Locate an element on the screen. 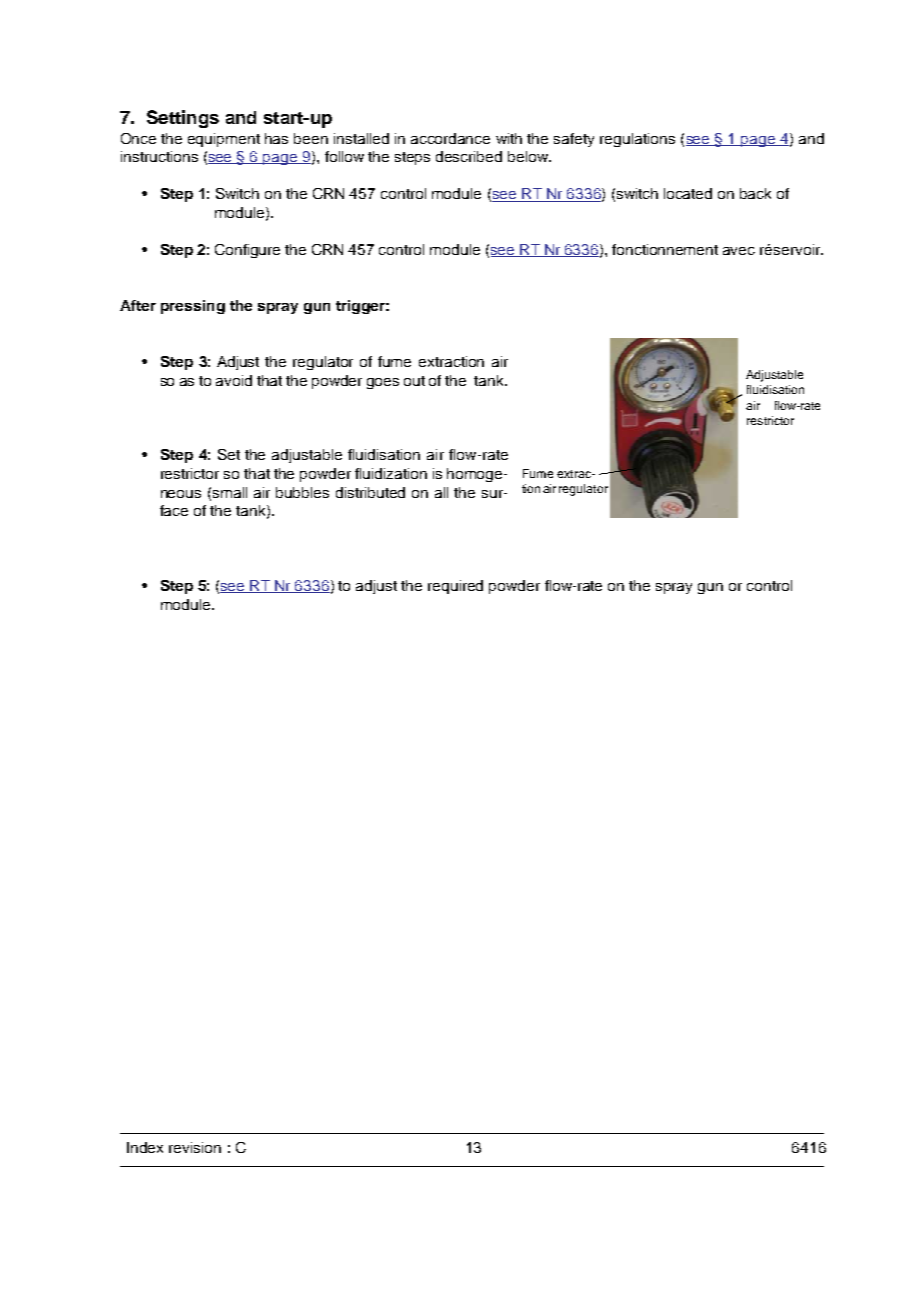 The width and height of the screenshot is (924, 1308). bubbles is located at coordinates (302, 492).
